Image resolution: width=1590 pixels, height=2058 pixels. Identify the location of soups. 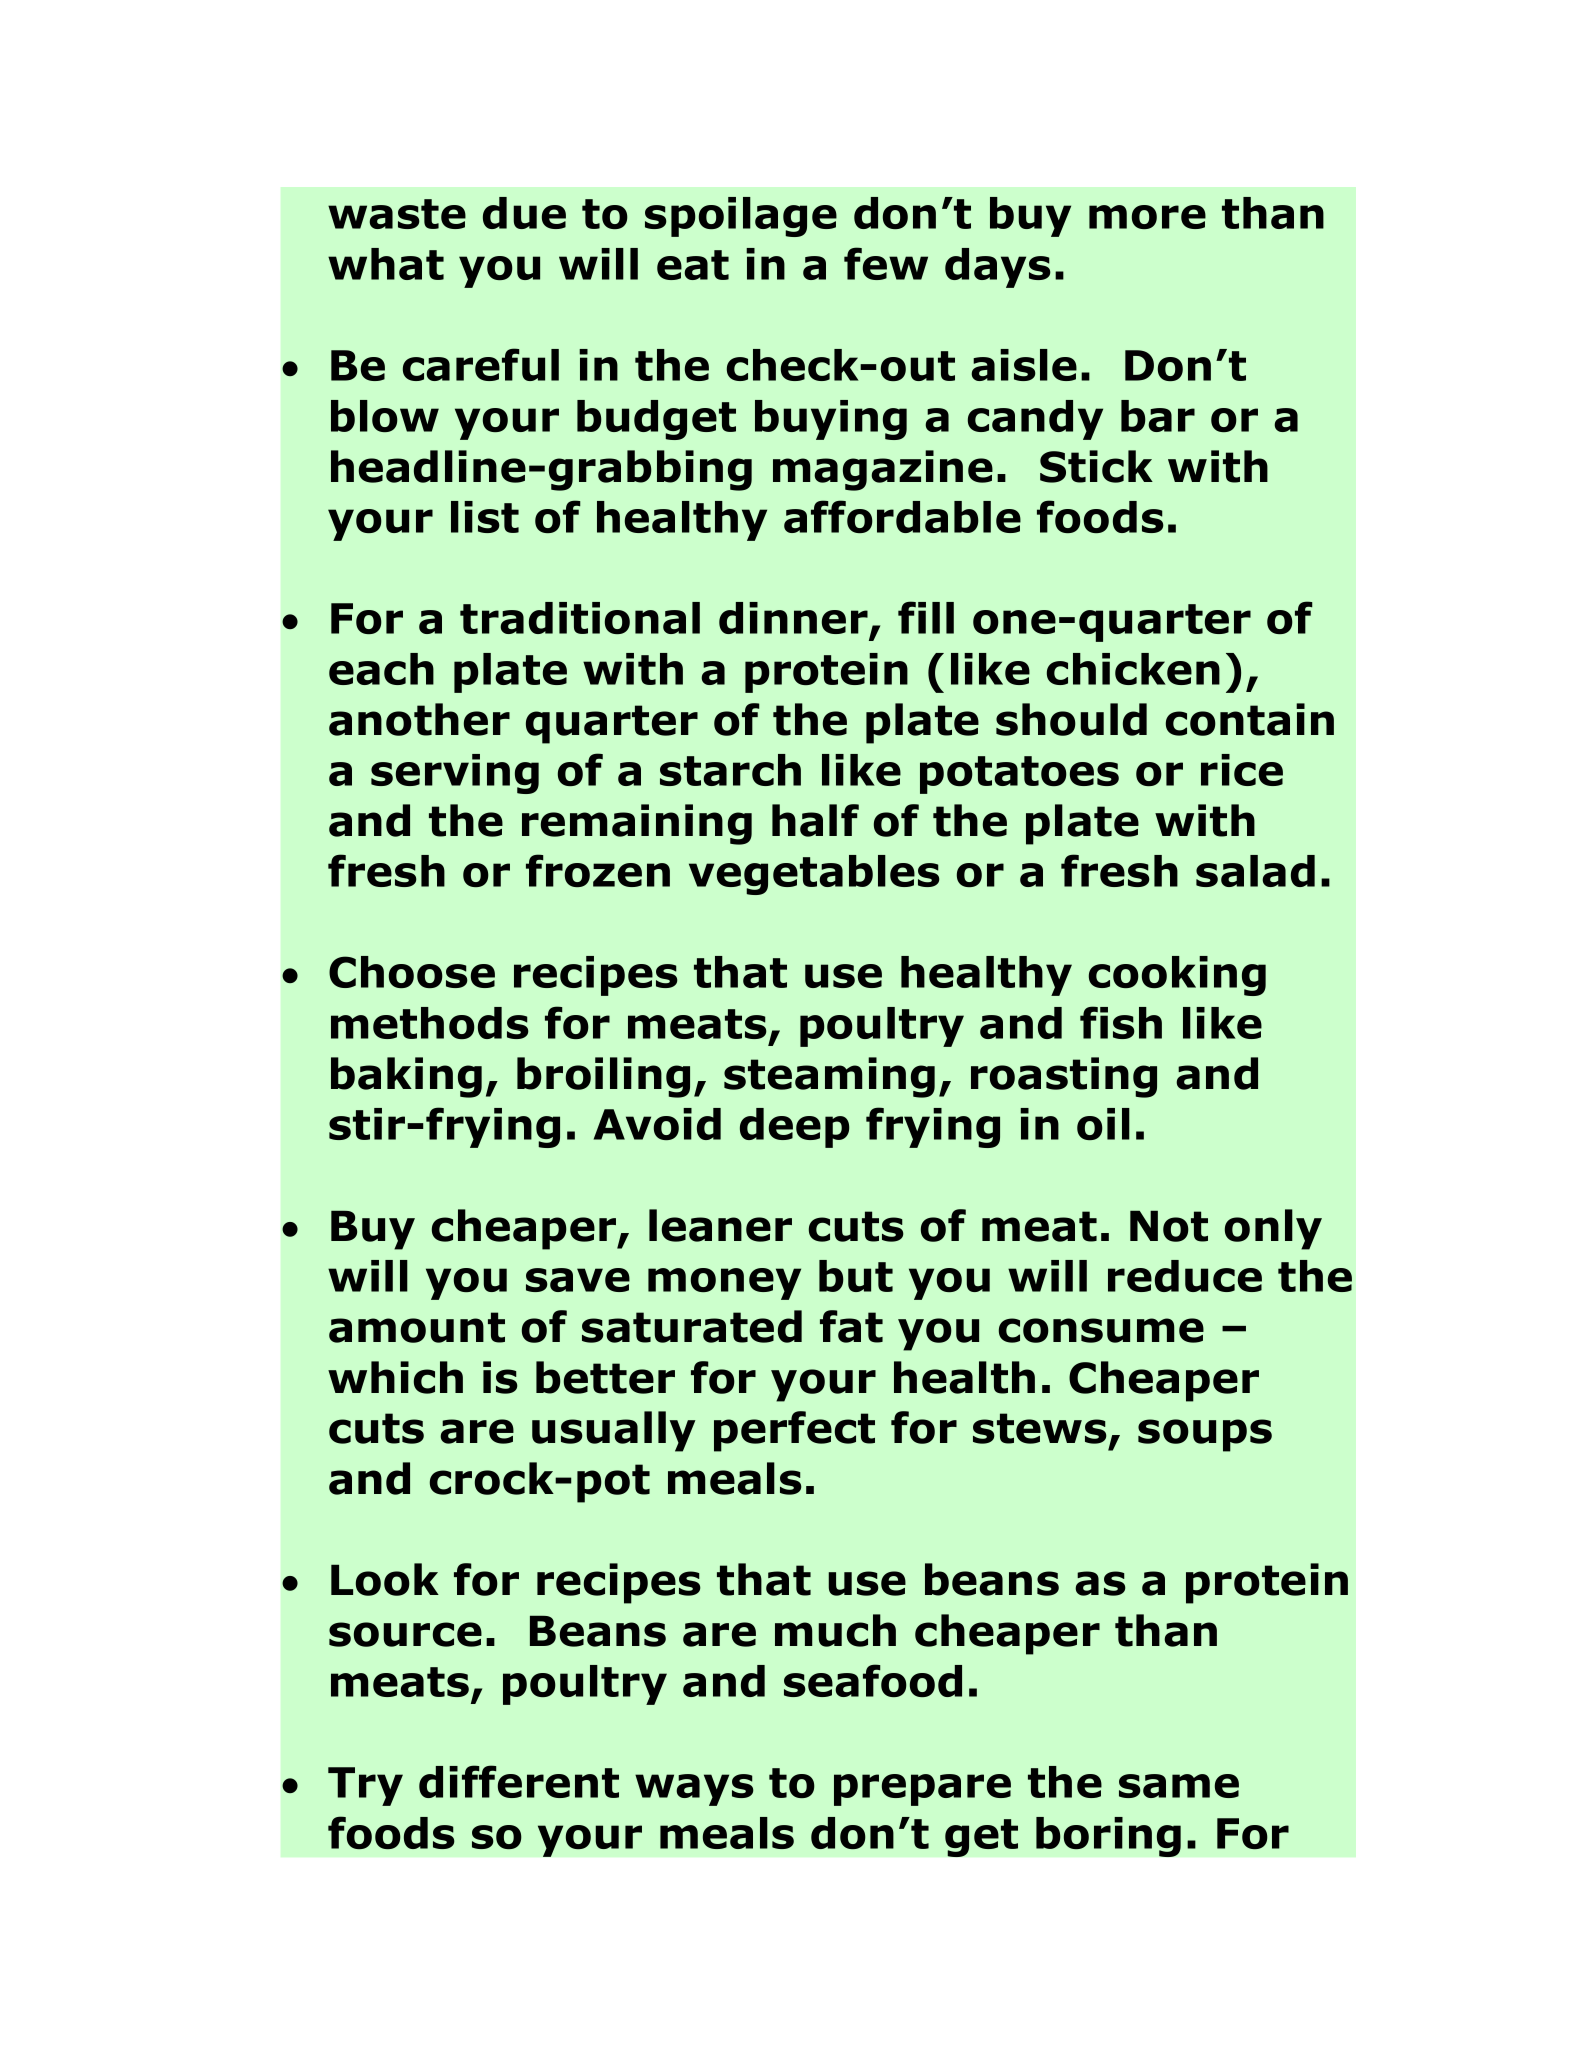
(1205, 1435).
